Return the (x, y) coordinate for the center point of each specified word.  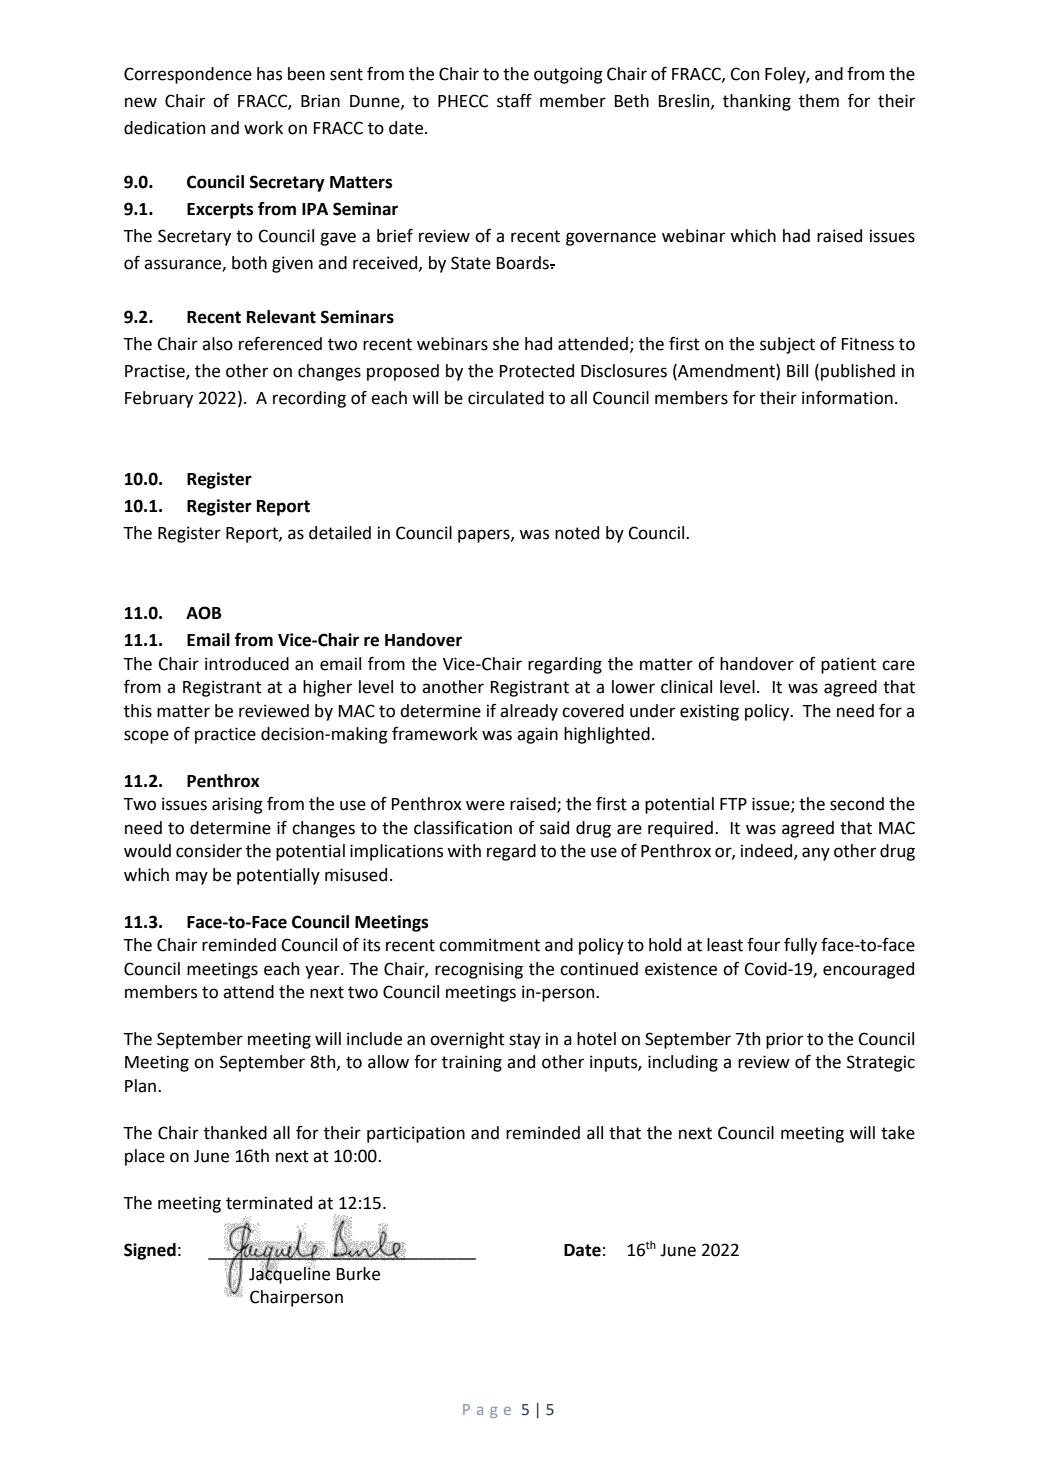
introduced (247, 664)
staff (514, 101)
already (529, 712)
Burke (358, 1274)
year (323, 972)
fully (800, 946)
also (217, 344)
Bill (797, 370)
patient (848, 665)
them (819, 101)
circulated (506, 398)
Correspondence (188, 75)
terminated (269, 1203)
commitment (489, 945)
